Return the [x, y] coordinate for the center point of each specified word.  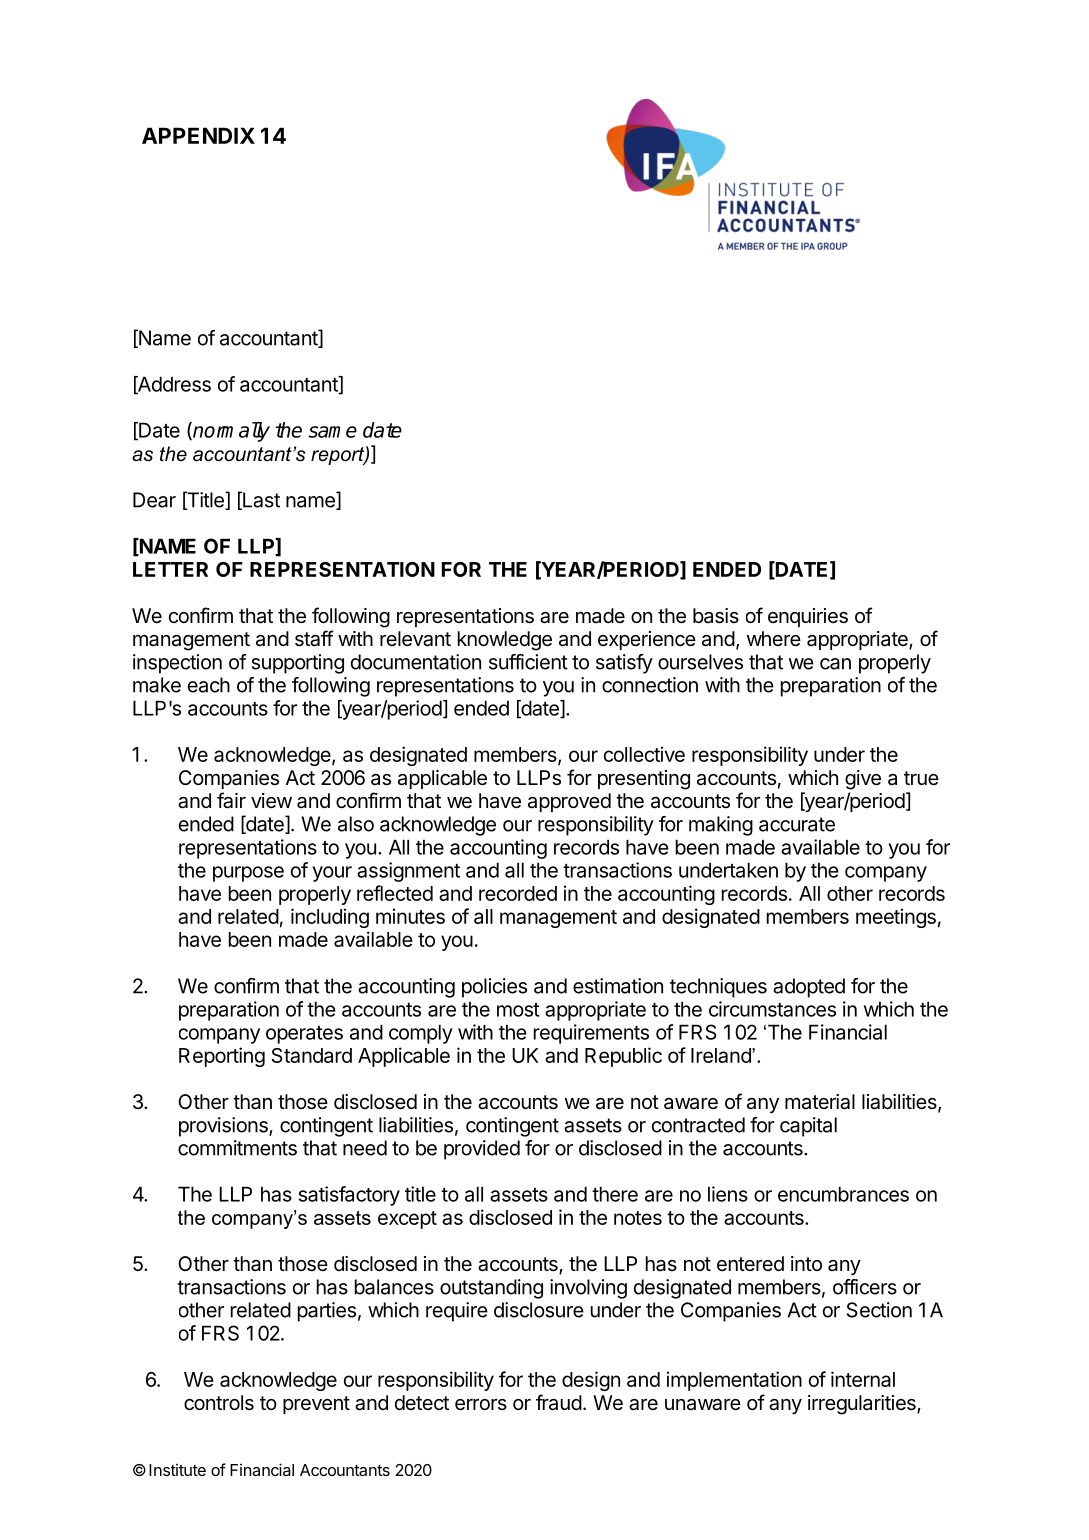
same [332, 432]
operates [304, 1035]
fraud [559, 1402]
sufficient [528, 662]
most [518, 1010]
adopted [809, 988]
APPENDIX [198, 135]
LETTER [170, 569]
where [774, 638]
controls [219, 1403]
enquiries [808, 617]
